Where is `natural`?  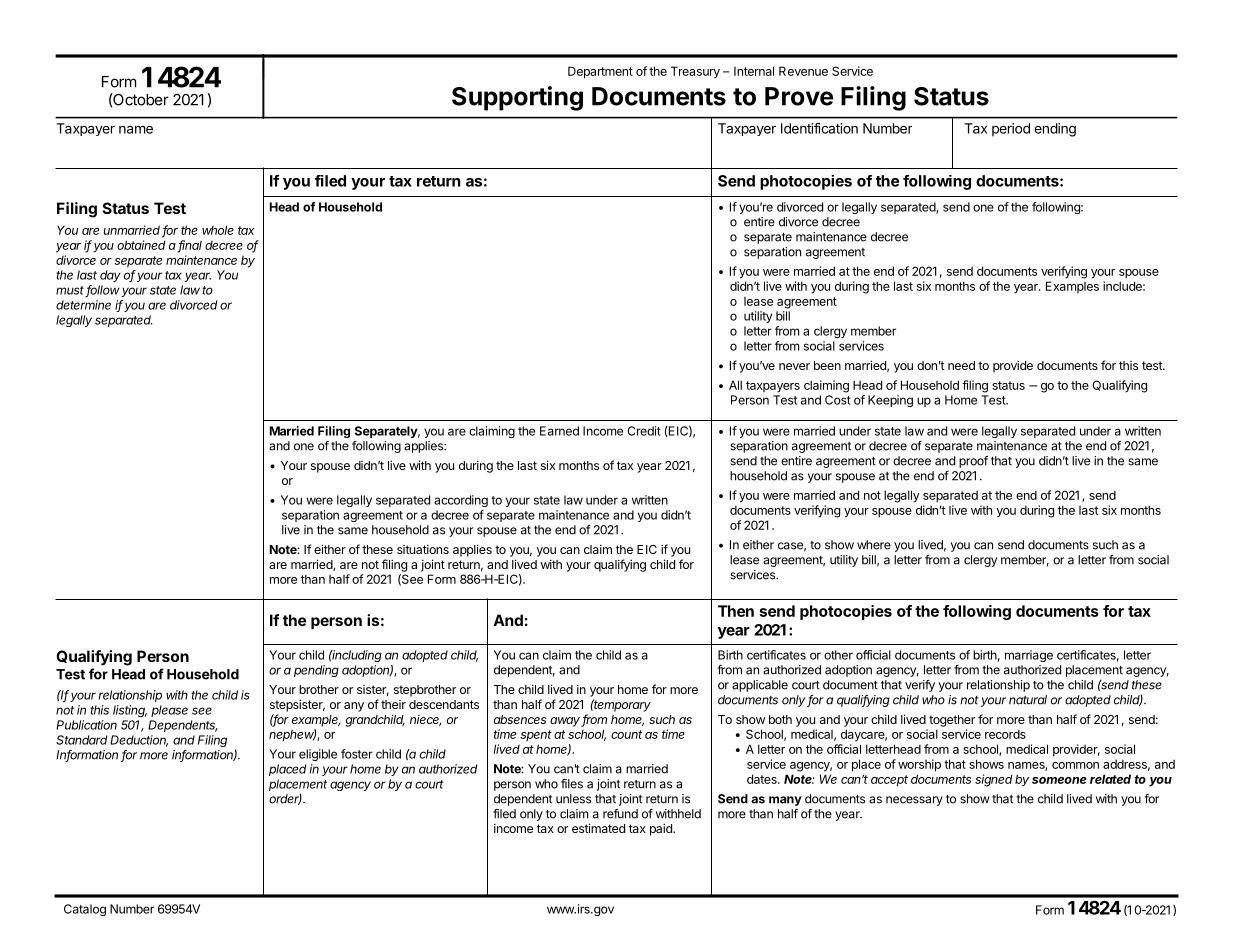 natural is located at coordinates (1028, 700).
